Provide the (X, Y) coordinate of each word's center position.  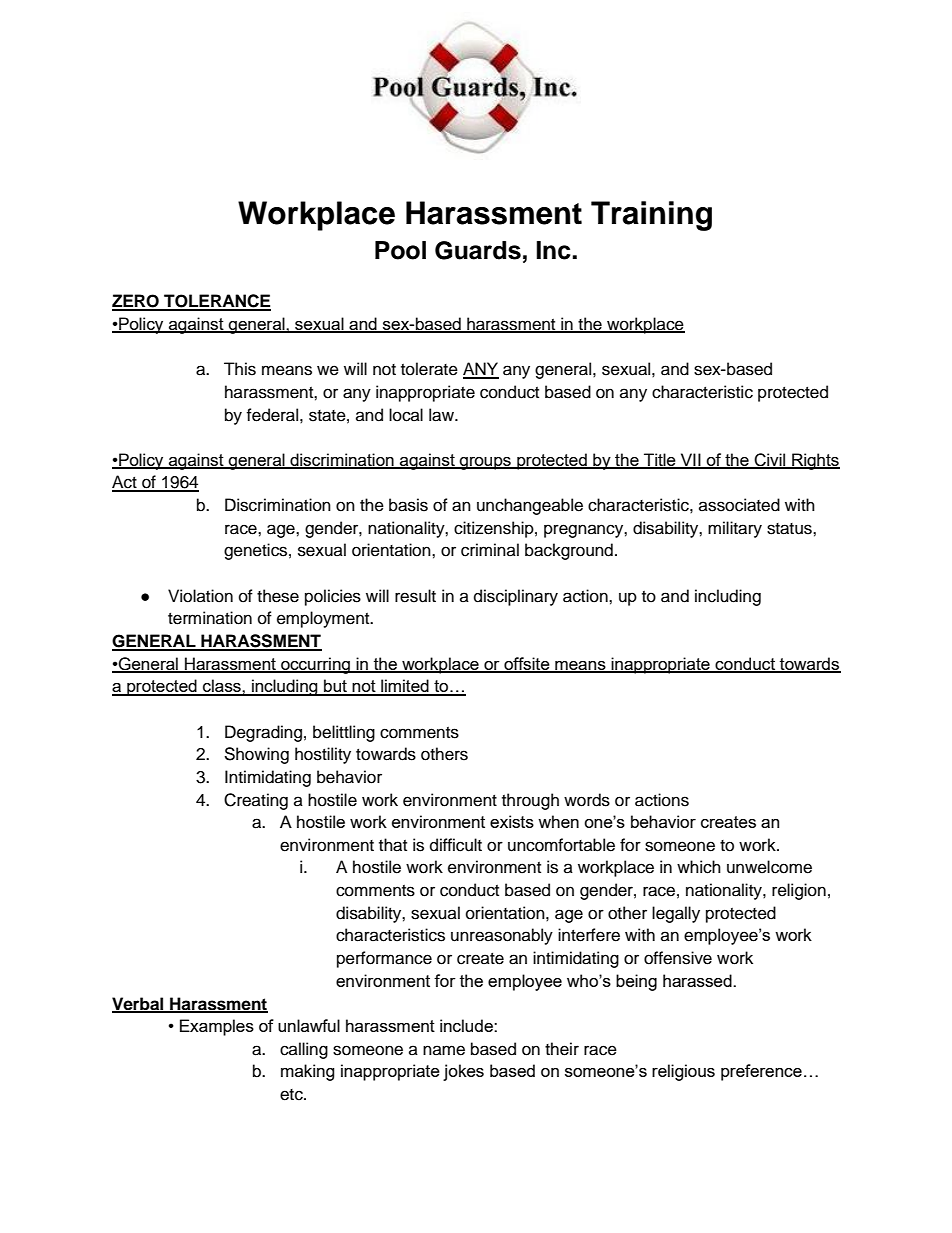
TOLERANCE (216, 302)
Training (651, 216)
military (735, 529)
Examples (217, 1027)
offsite (527, 664)
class (222, 687)
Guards (478, 250)
